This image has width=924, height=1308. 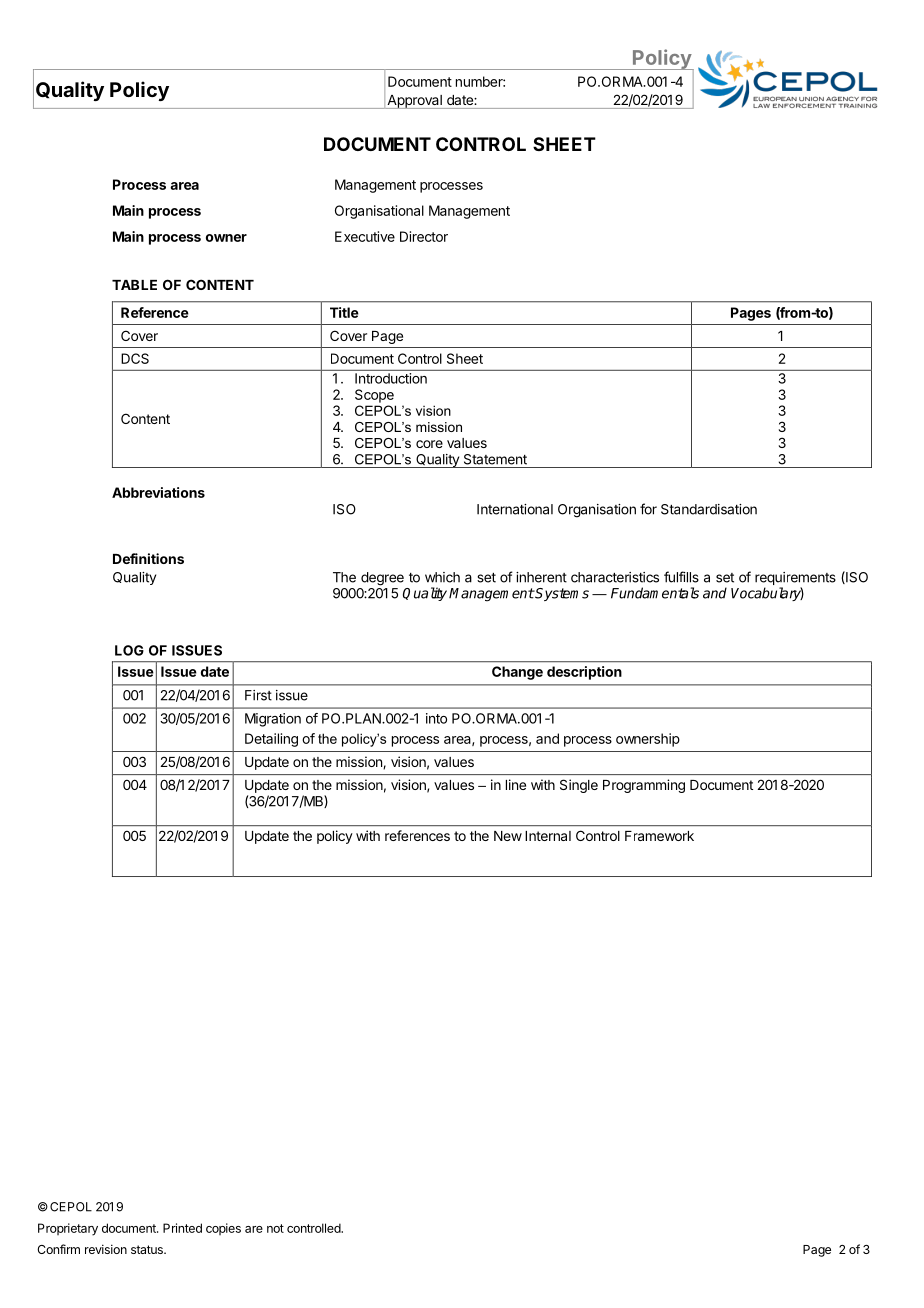 What do you see at coordinates (182, 1228) in the image?
I see `Printed` at bounding box center [182, 1228].
